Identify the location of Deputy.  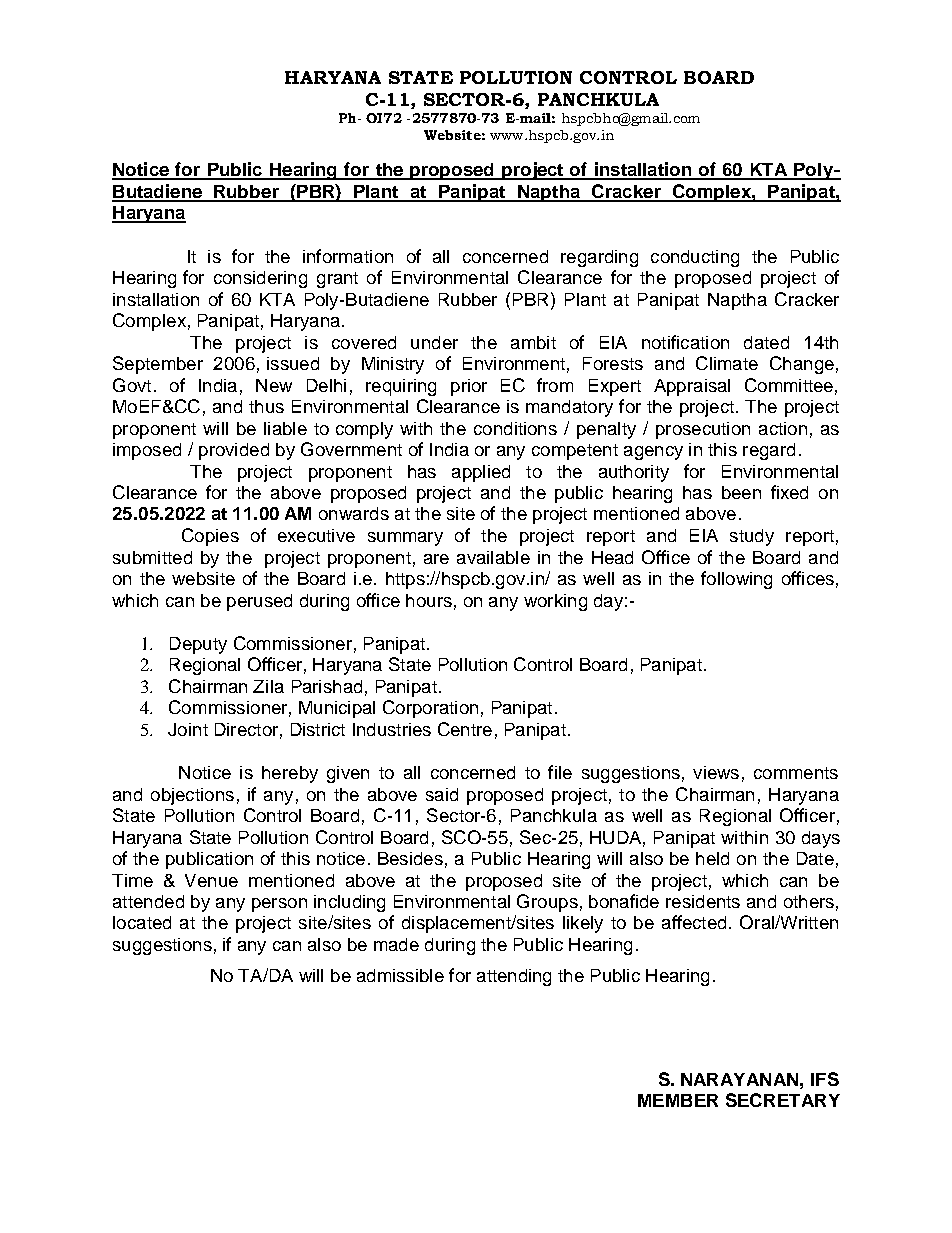
(198, 645).
